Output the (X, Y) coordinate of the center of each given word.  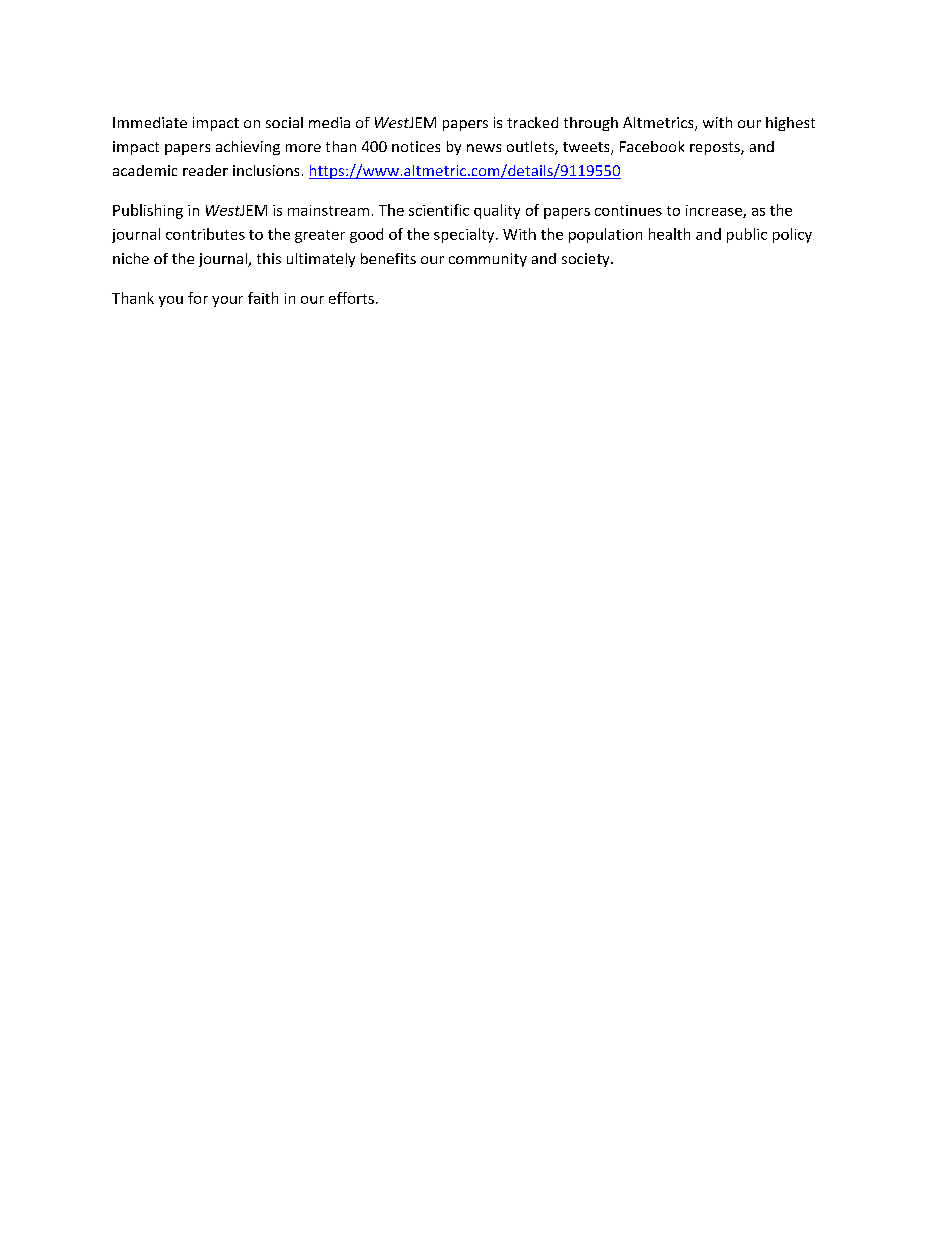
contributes (205, 234)
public (747, 235)
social (284, 122)
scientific (439, 210)
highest (790, 124)
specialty (465, 235)
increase (715, 211)
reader (205, 170)
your (227, 301)
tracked (532, 122)
